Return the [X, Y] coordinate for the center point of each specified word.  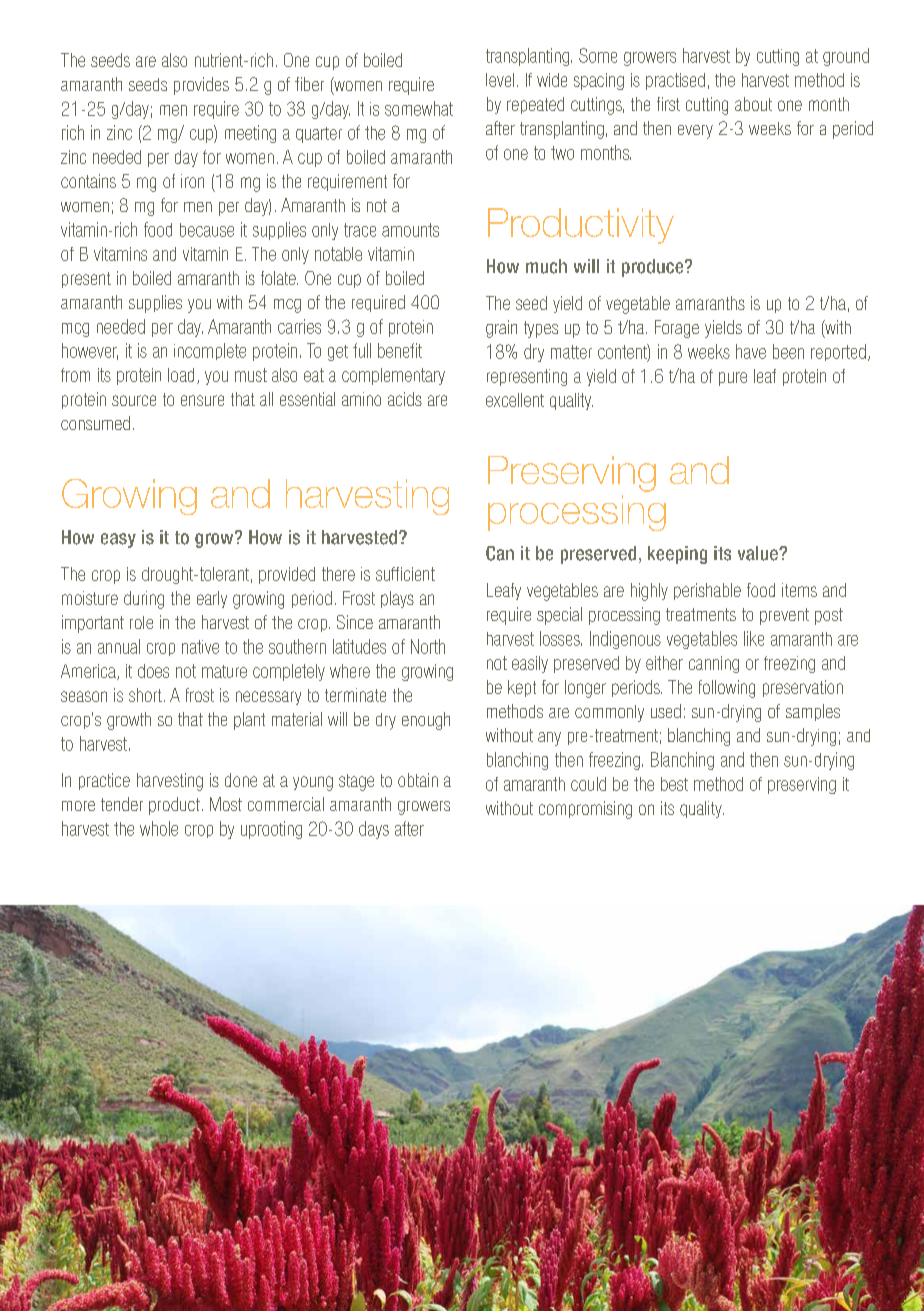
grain [501, 329]
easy [118, 540]
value [759, 553]
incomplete [210, 351]
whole [159, 828]
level [500, 80]
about [753, 104]
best [674, 784]
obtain [418, 780]
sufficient [405, 574]
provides [201, 86]
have [751, 351]
